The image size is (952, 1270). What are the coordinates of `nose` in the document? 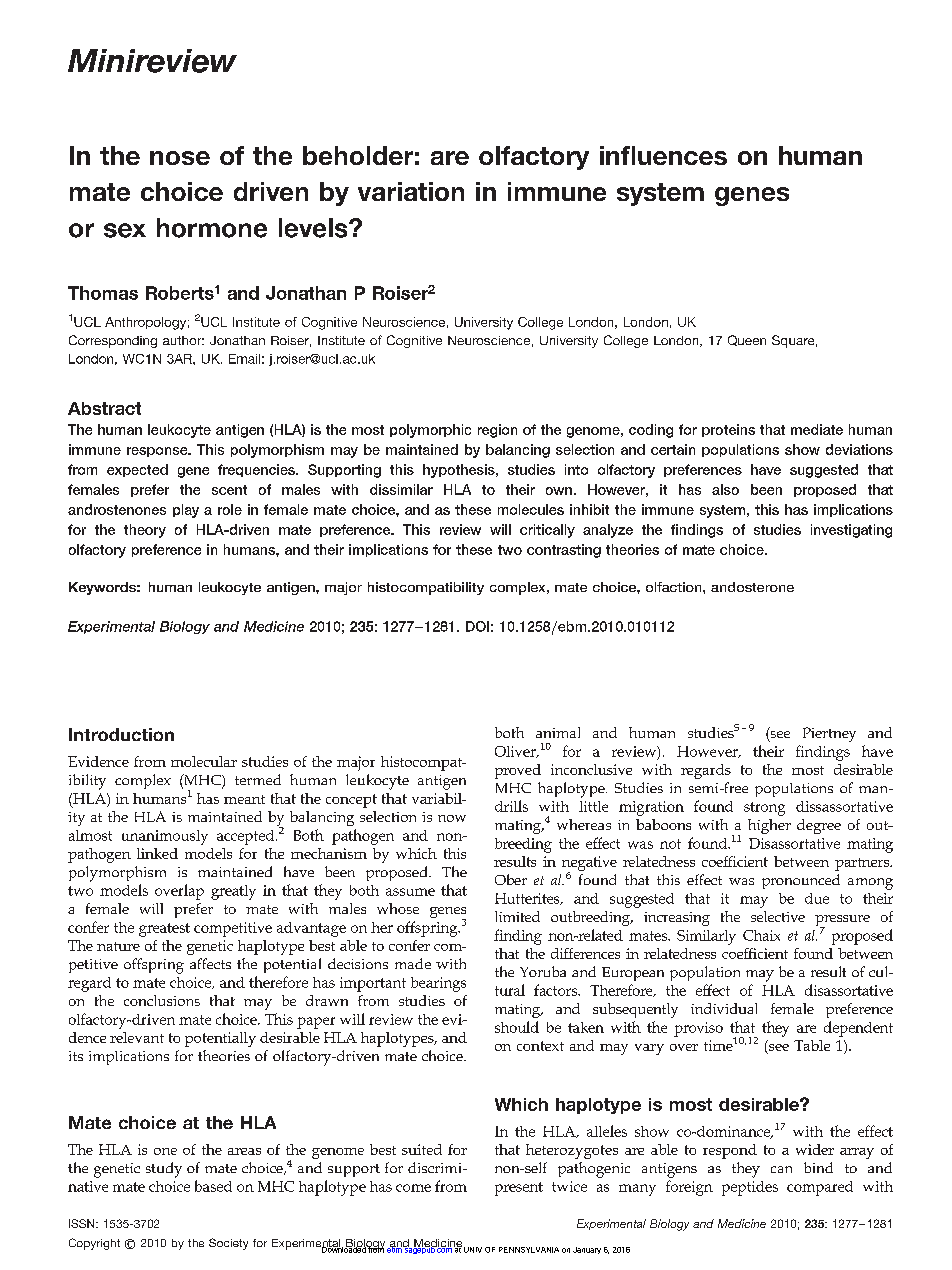 It's located at (180, 158).
